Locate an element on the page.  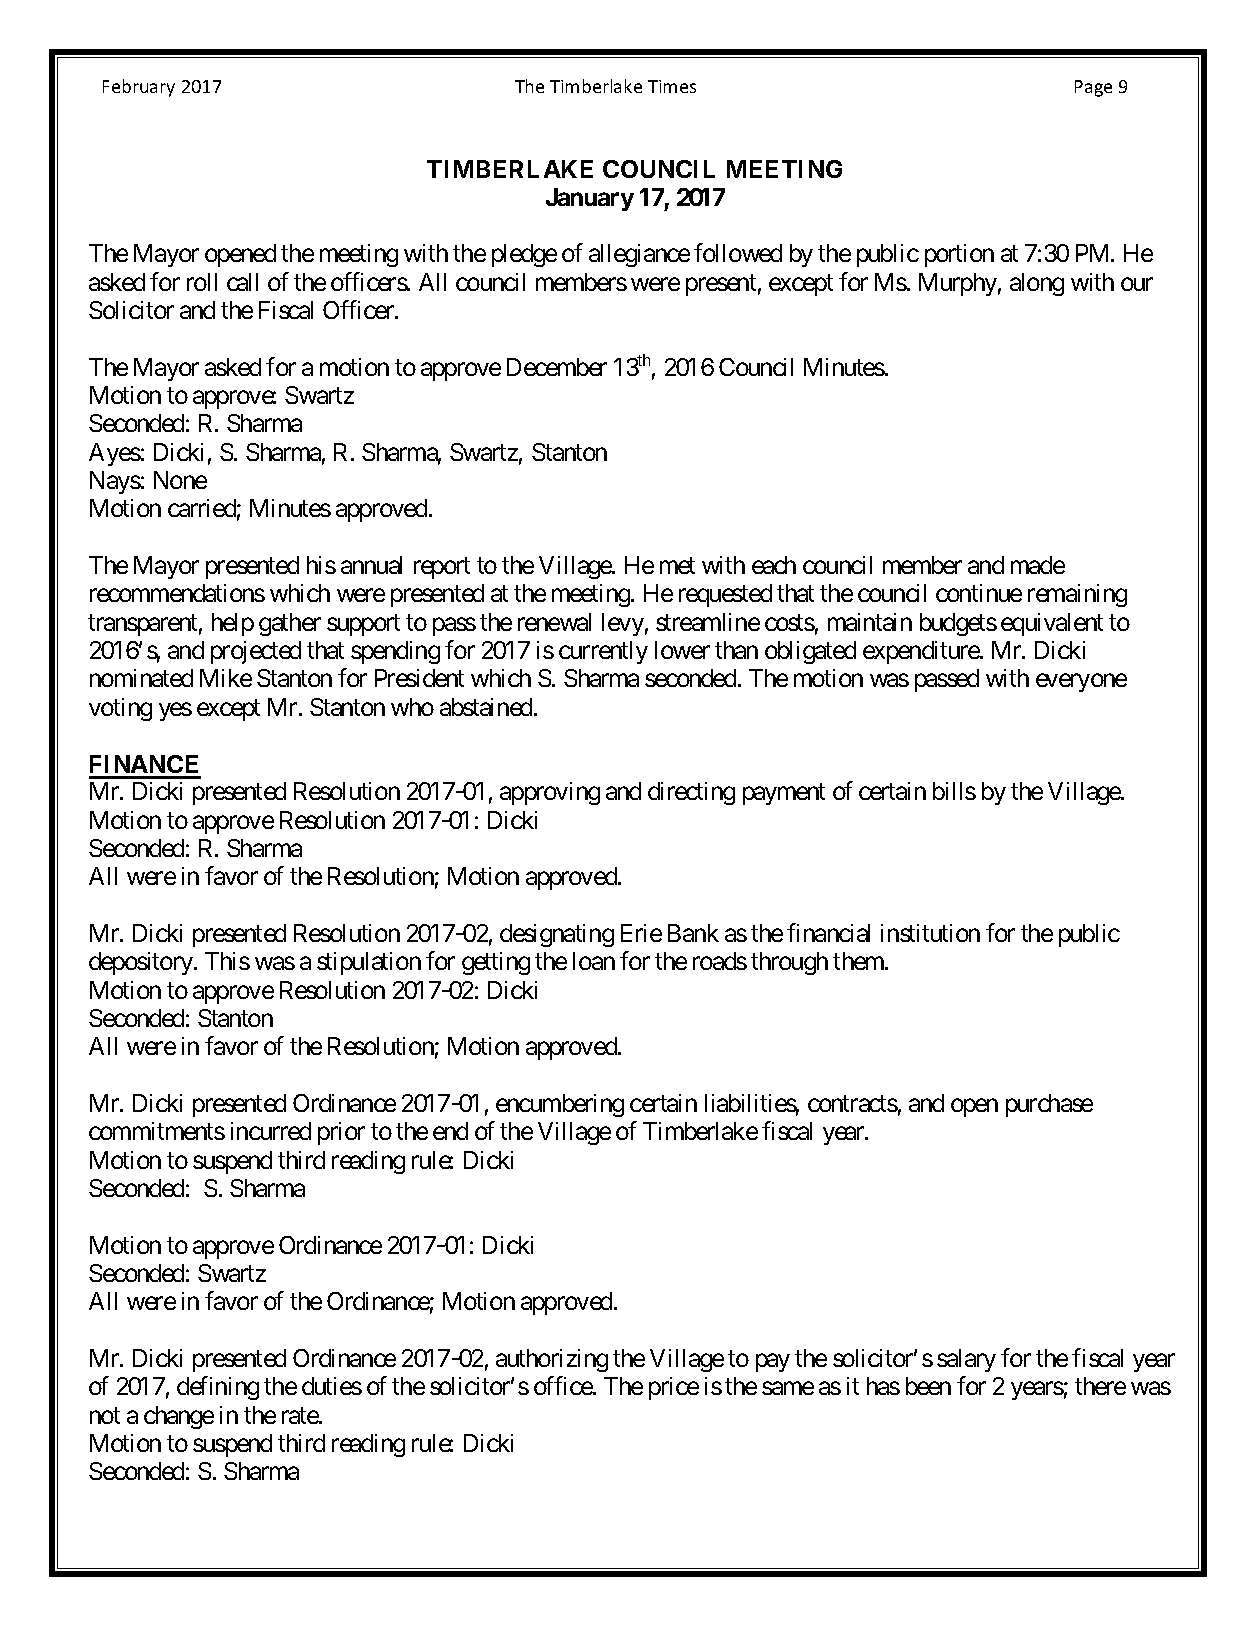
Page is located at coordinates (1093, 88).
